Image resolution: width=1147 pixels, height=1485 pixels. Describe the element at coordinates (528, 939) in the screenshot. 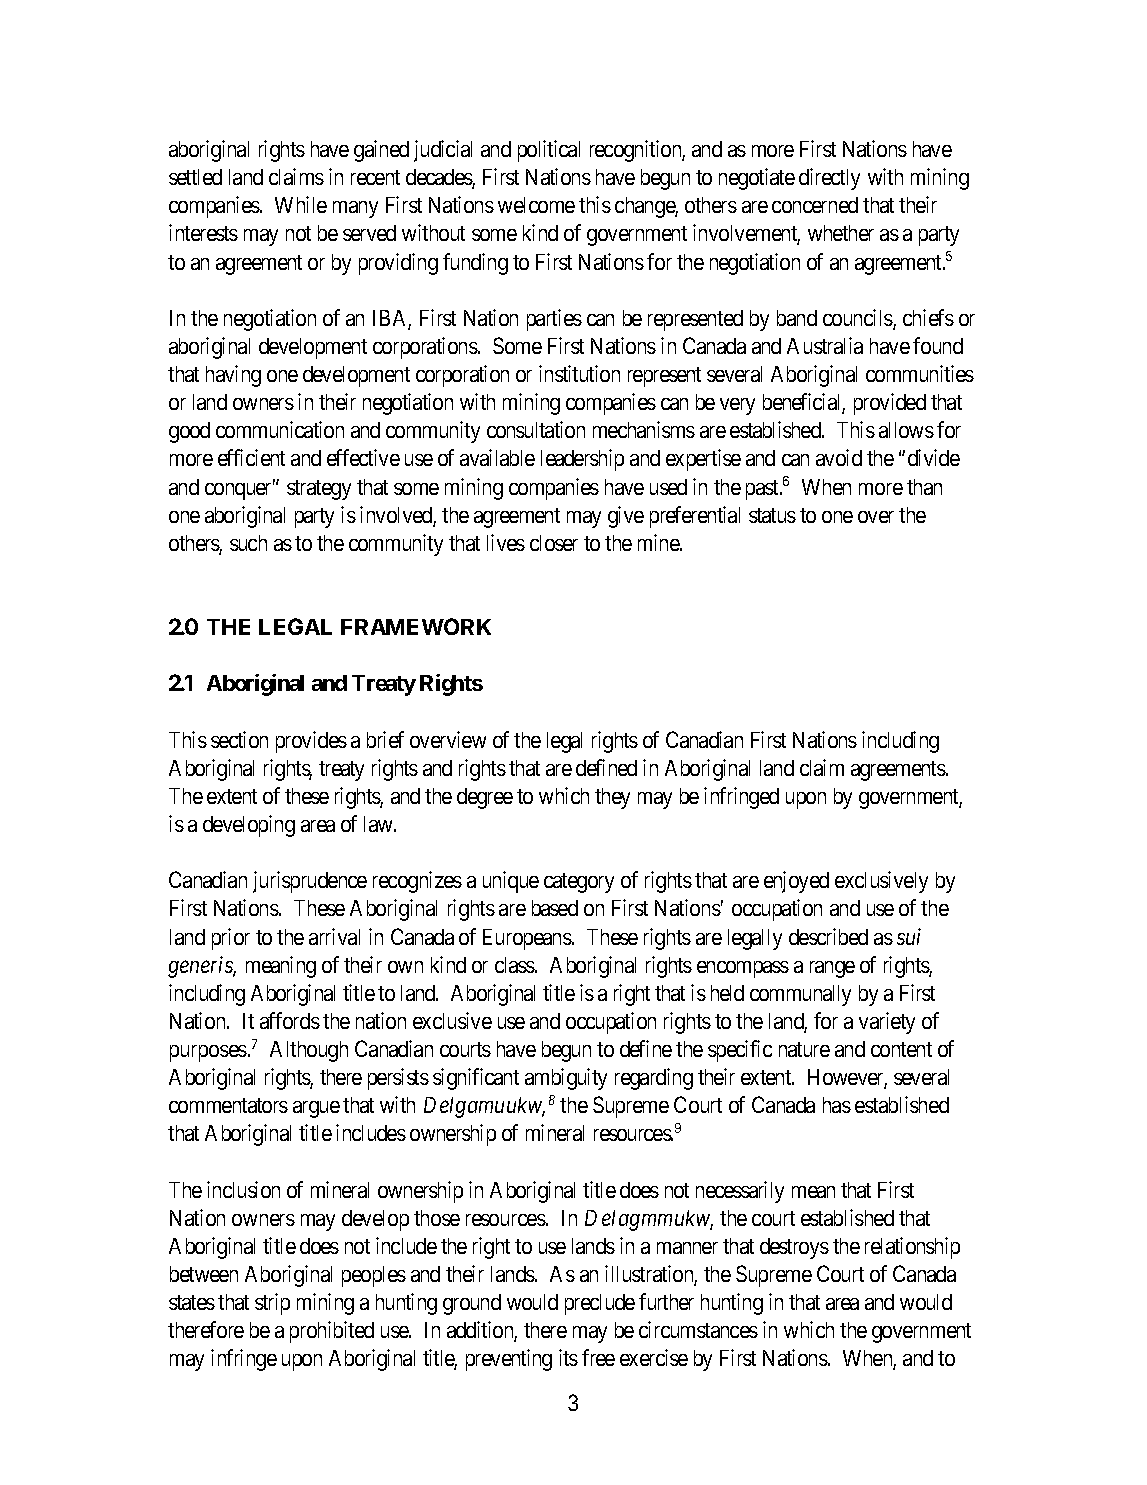

I see `Europeans` at that location.
